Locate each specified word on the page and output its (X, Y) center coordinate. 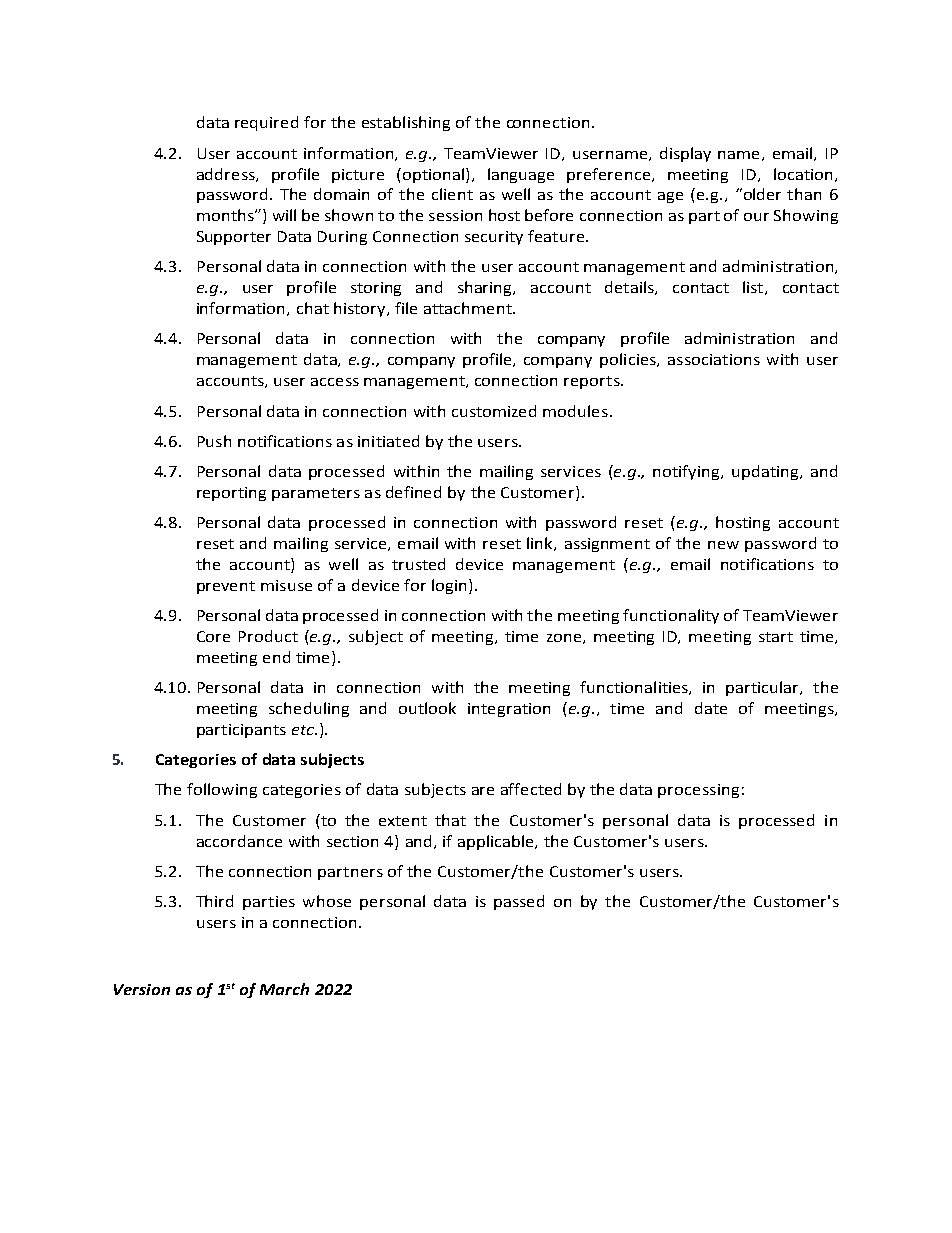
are (483, 791)
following (222, 790)
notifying (687, 472)
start (776, 637)
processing (698, 791)
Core (213, 636)
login (449, 586)
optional (435, 175)
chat (313, 308)
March (284, 989)
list (754, 288)
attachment (469, 308)
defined (413, 492)
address (227, 175)
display (685, 154)
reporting (231, 494)
